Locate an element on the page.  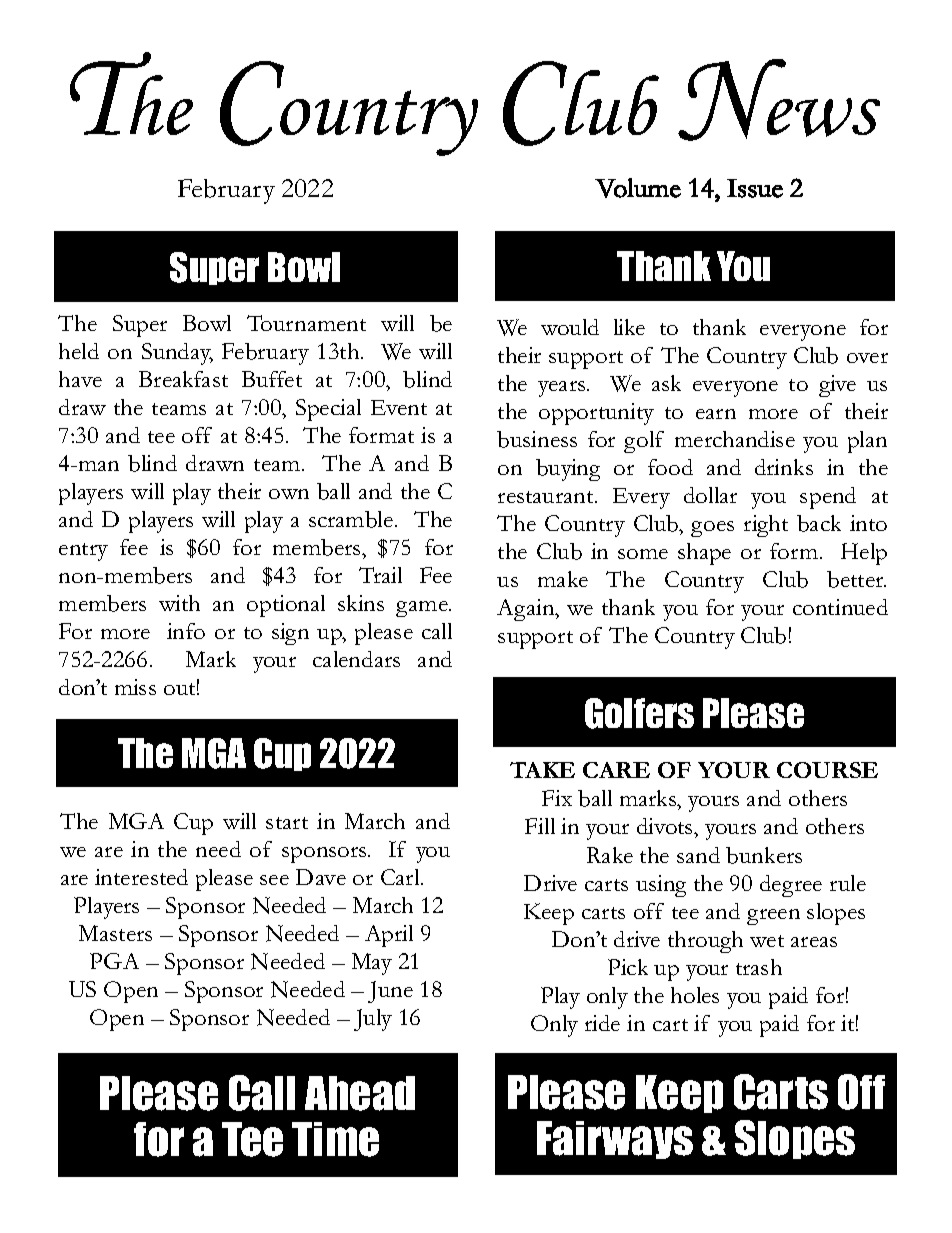
TAKE is located at coordinates (542, 770).
